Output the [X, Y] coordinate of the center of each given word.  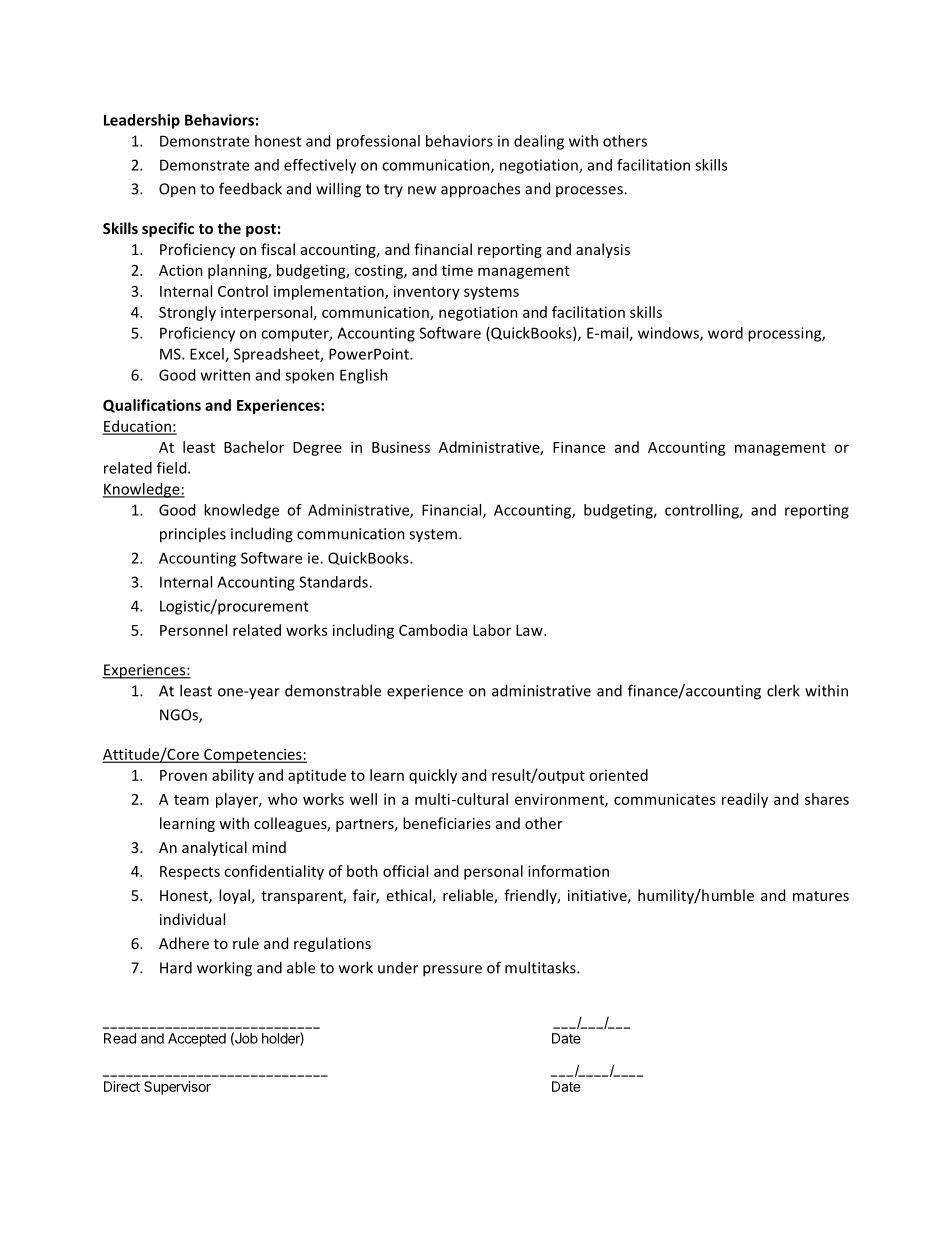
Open [177, 190]
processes [590, 191]
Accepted [197, 1040]
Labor [492, 630]
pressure [452, 971]
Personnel [193, 630]
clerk [783, 690]
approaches [480, 190]
